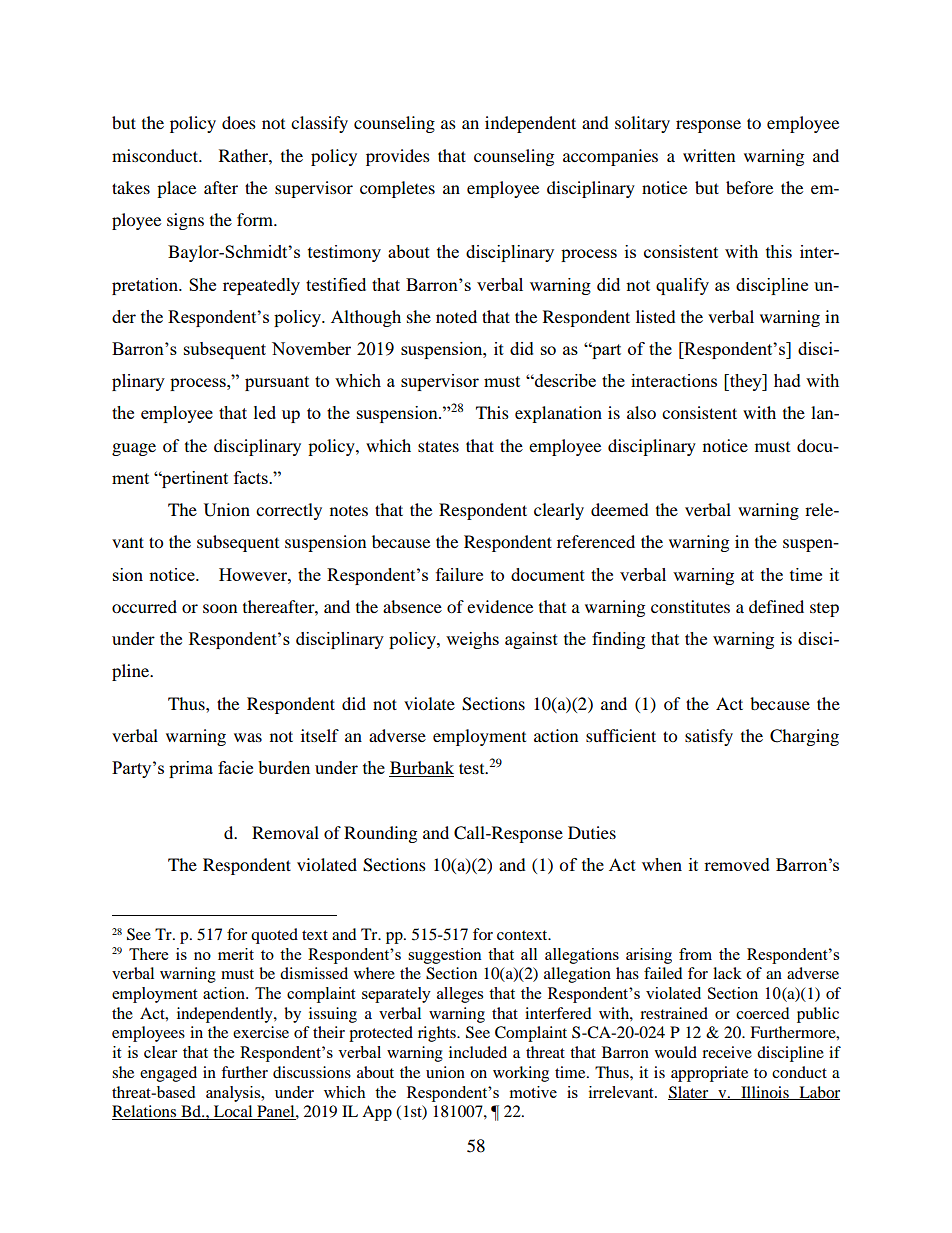 The width and height of the document is (952, 1233). What do you see at coordinates (478, 1052) in the document?
I see `included` at bounding box center [478, 1052].
